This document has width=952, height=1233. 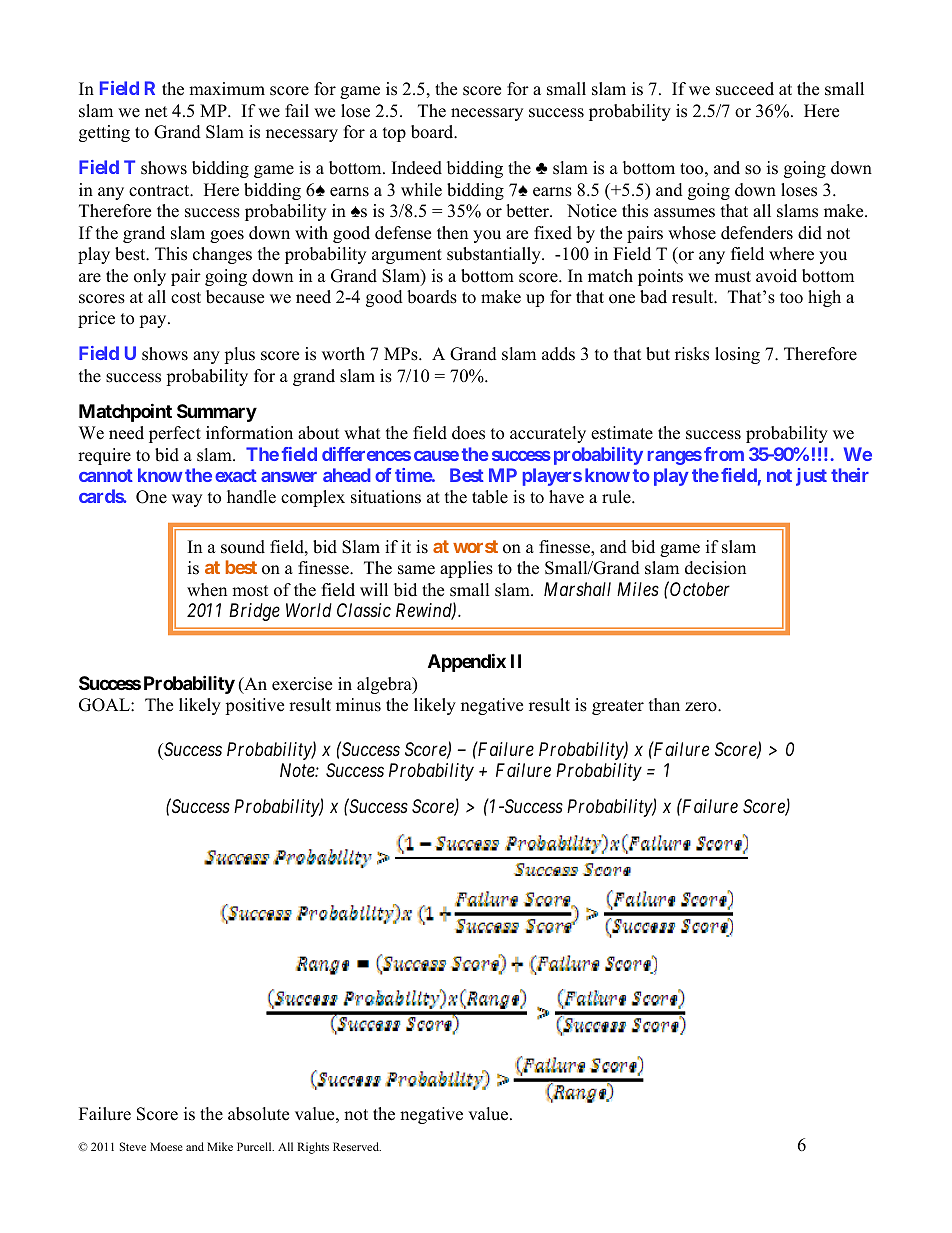 What do you see at coordinates (745, 89) in the document?
I see `succeed` at bounding box center [745, 89].
